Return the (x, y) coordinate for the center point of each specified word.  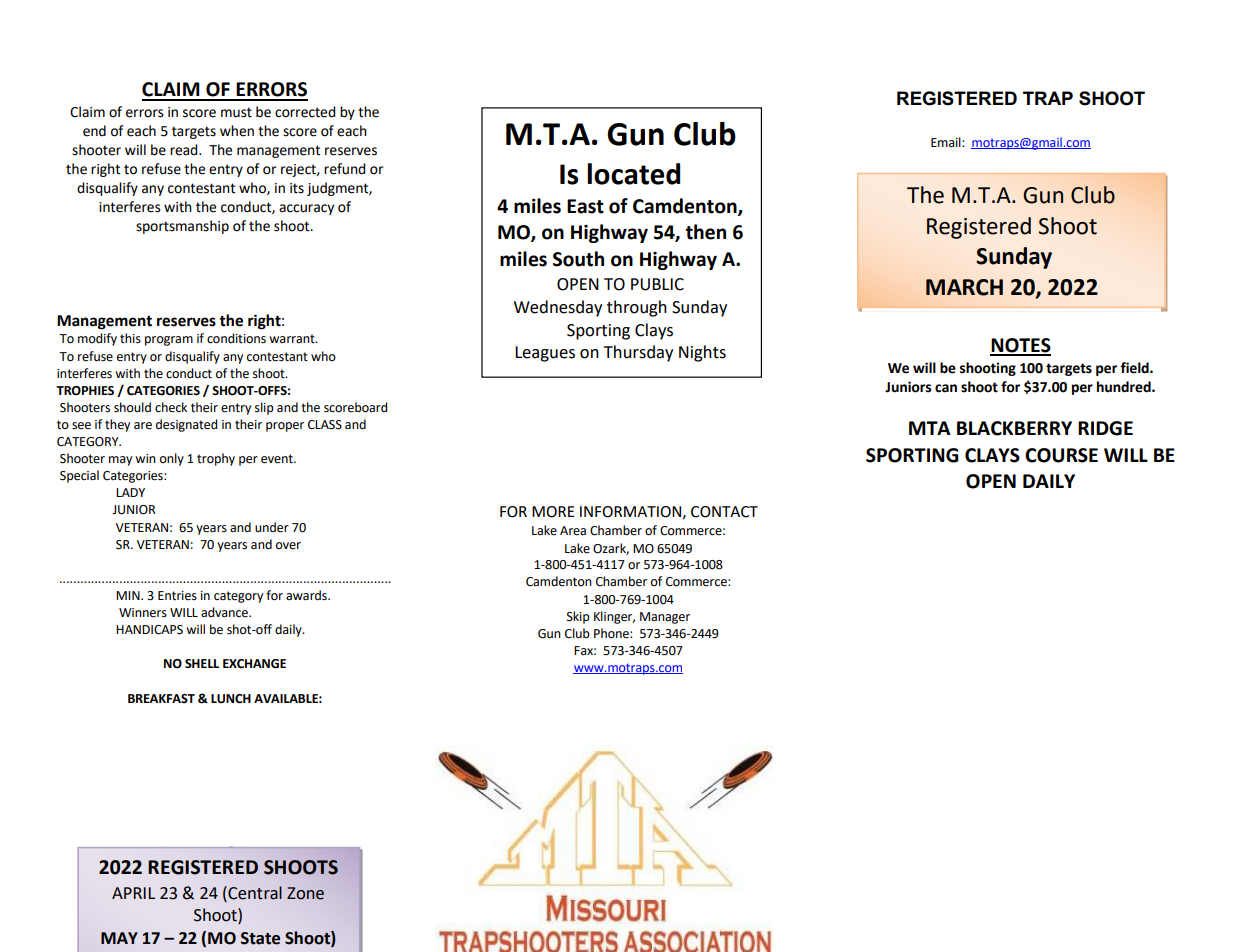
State (260, 938)
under (272, 527)
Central (254, 893)
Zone (305, 893)
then (706, 232)
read (185, 150)
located (633, 174)
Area (573, 531)
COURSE (1061, 455)
